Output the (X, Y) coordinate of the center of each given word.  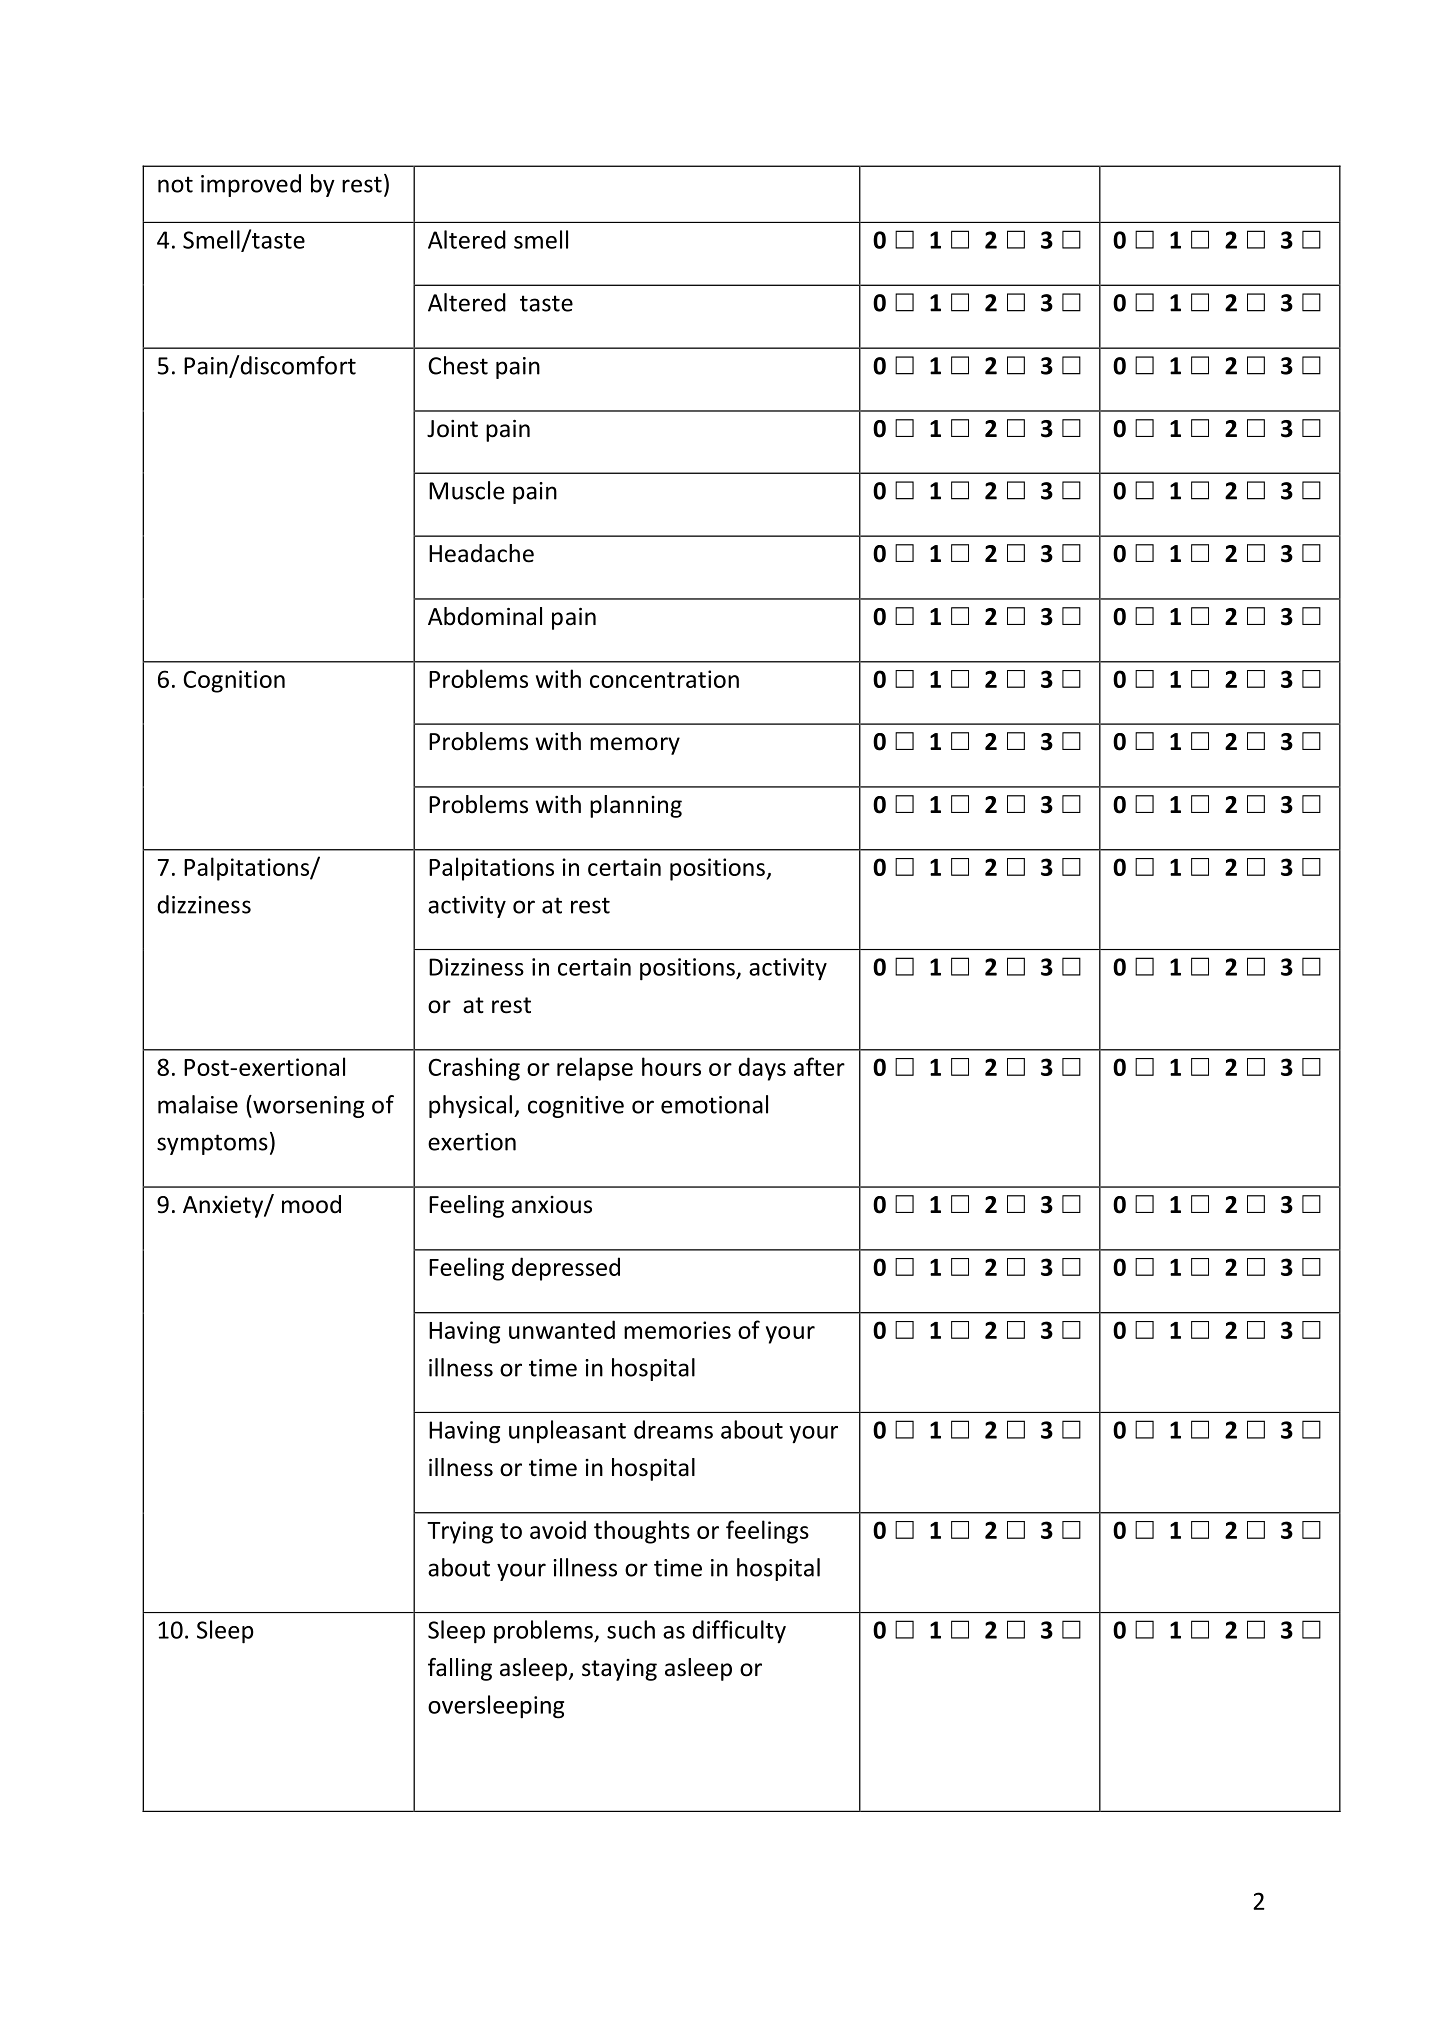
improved (251, 185)
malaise (198, 1104)
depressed (566, 1269)
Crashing (474, 1069)
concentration (664, 679)
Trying (460, 1532)
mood (311, 1204)
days (762, 1069)
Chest (458, 365)
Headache (481, 553)
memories (677, 1330)
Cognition (234, 681)
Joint (452, 429)
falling (460, 1669)
